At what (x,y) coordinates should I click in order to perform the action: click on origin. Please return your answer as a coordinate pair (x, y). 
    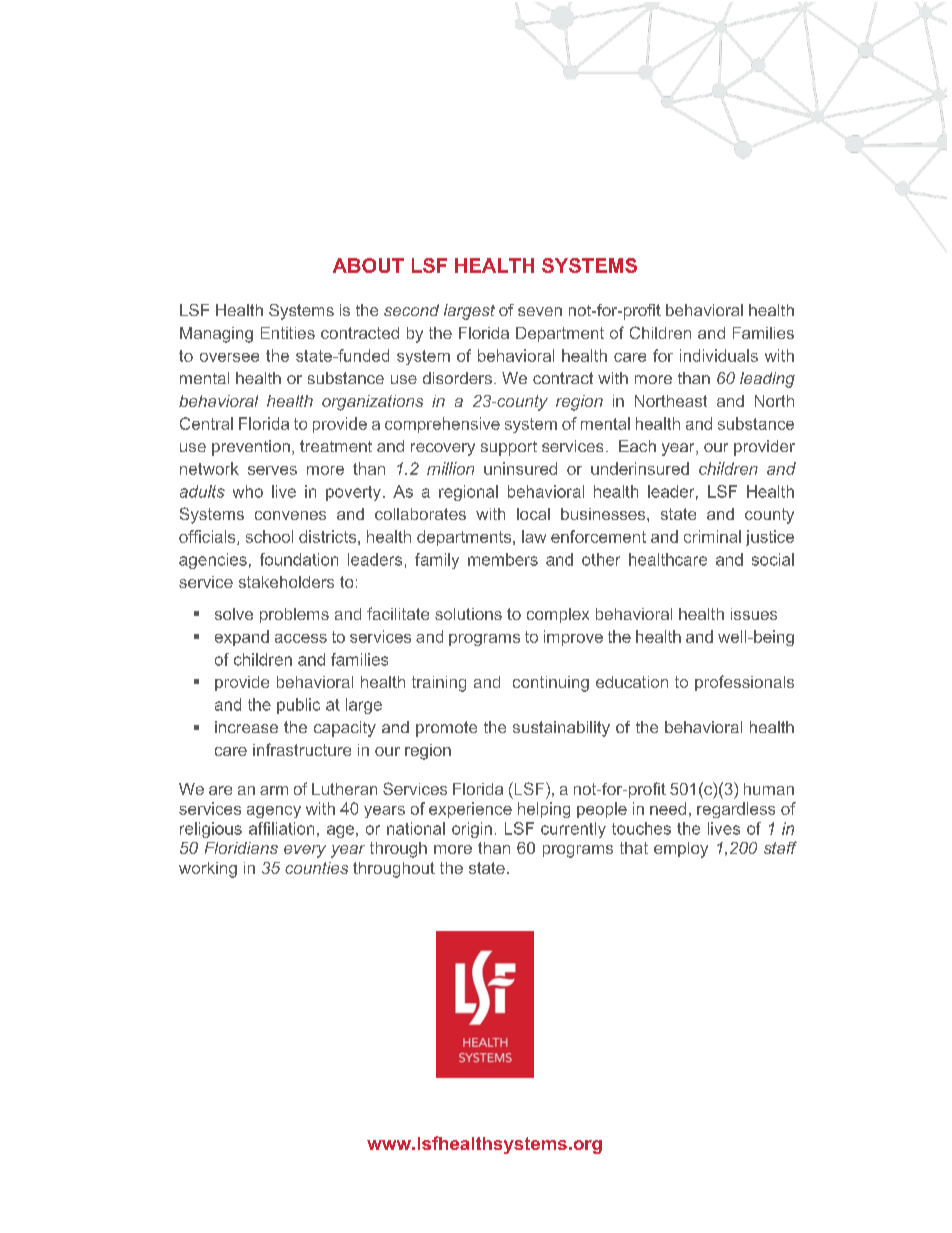
    Looking at the image, I should click on (472, 830).
